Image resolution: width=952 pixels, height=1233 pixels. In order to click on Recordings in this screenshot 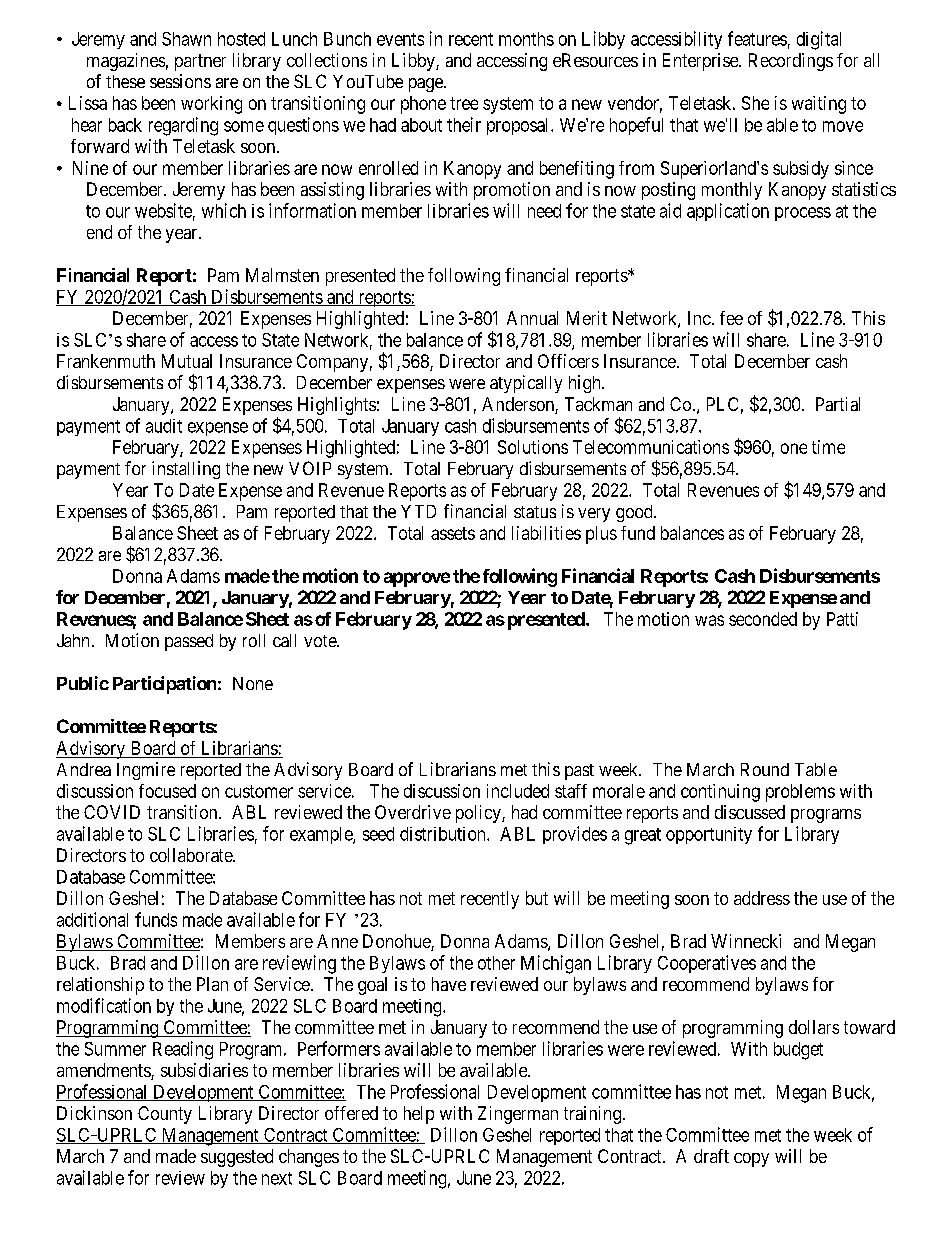, I will do `click(791, 62)`.
